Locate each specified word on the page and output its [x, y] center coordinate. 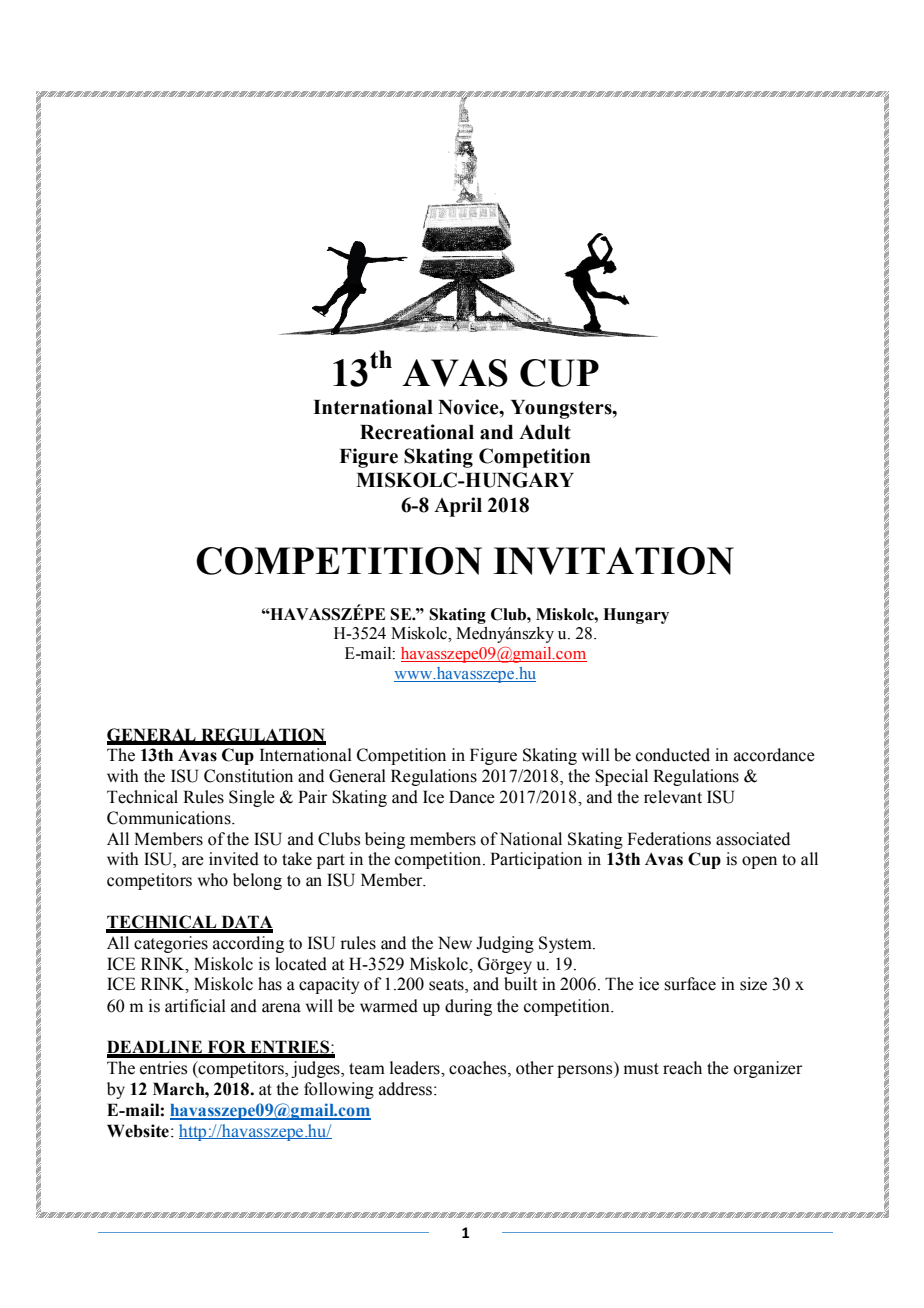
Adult [545, 432]
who [213, 880]
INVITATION [614, 561]
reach [682, 1068]
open [759, 862]
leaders [416, 1068]
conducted [673, 755]
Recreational [417, 432]
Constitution [248, 776]
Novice [469, 407]
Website [138, 1131]
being [385, 840]
